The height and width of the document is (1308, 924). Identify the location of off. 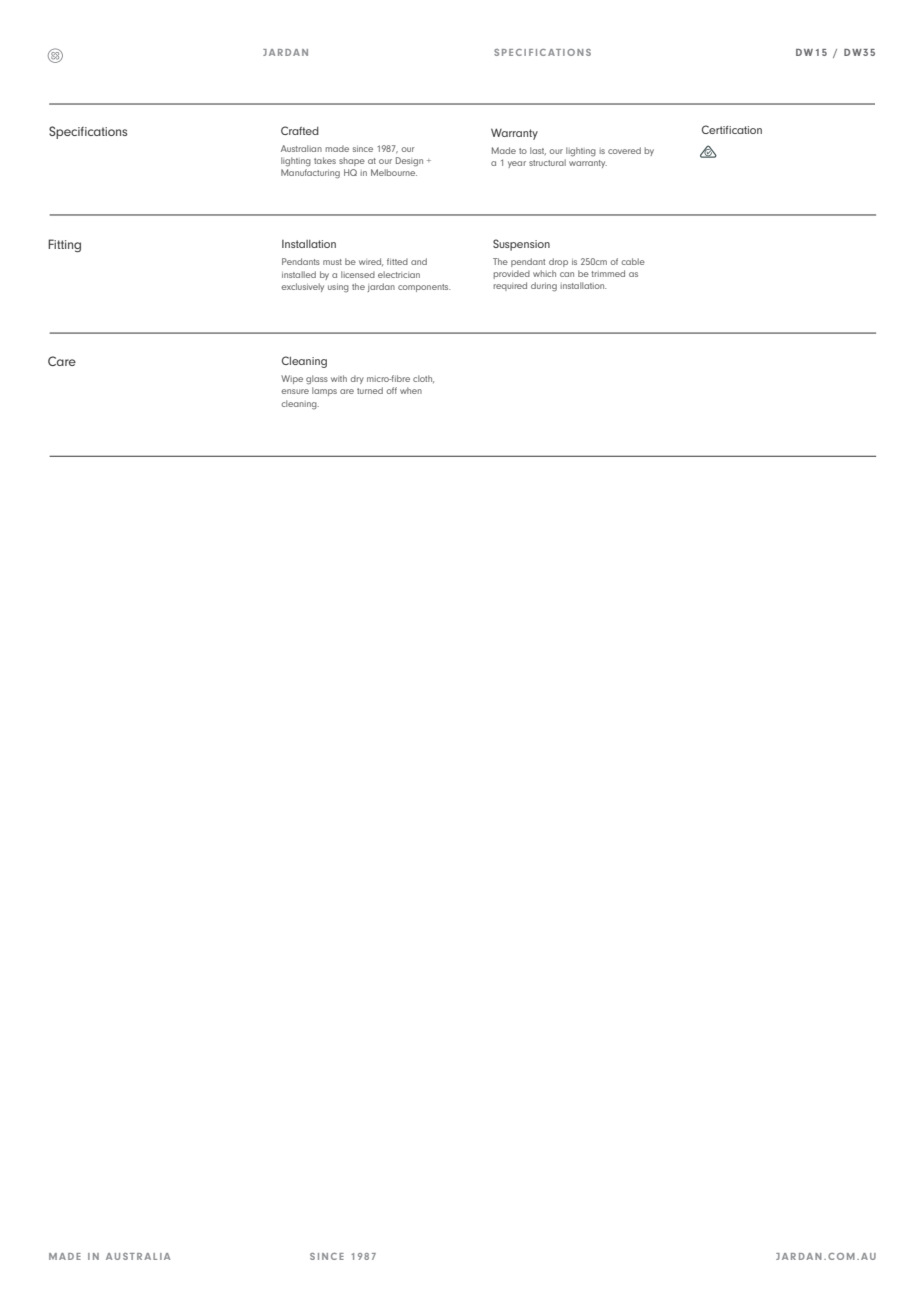
(391, 390).
